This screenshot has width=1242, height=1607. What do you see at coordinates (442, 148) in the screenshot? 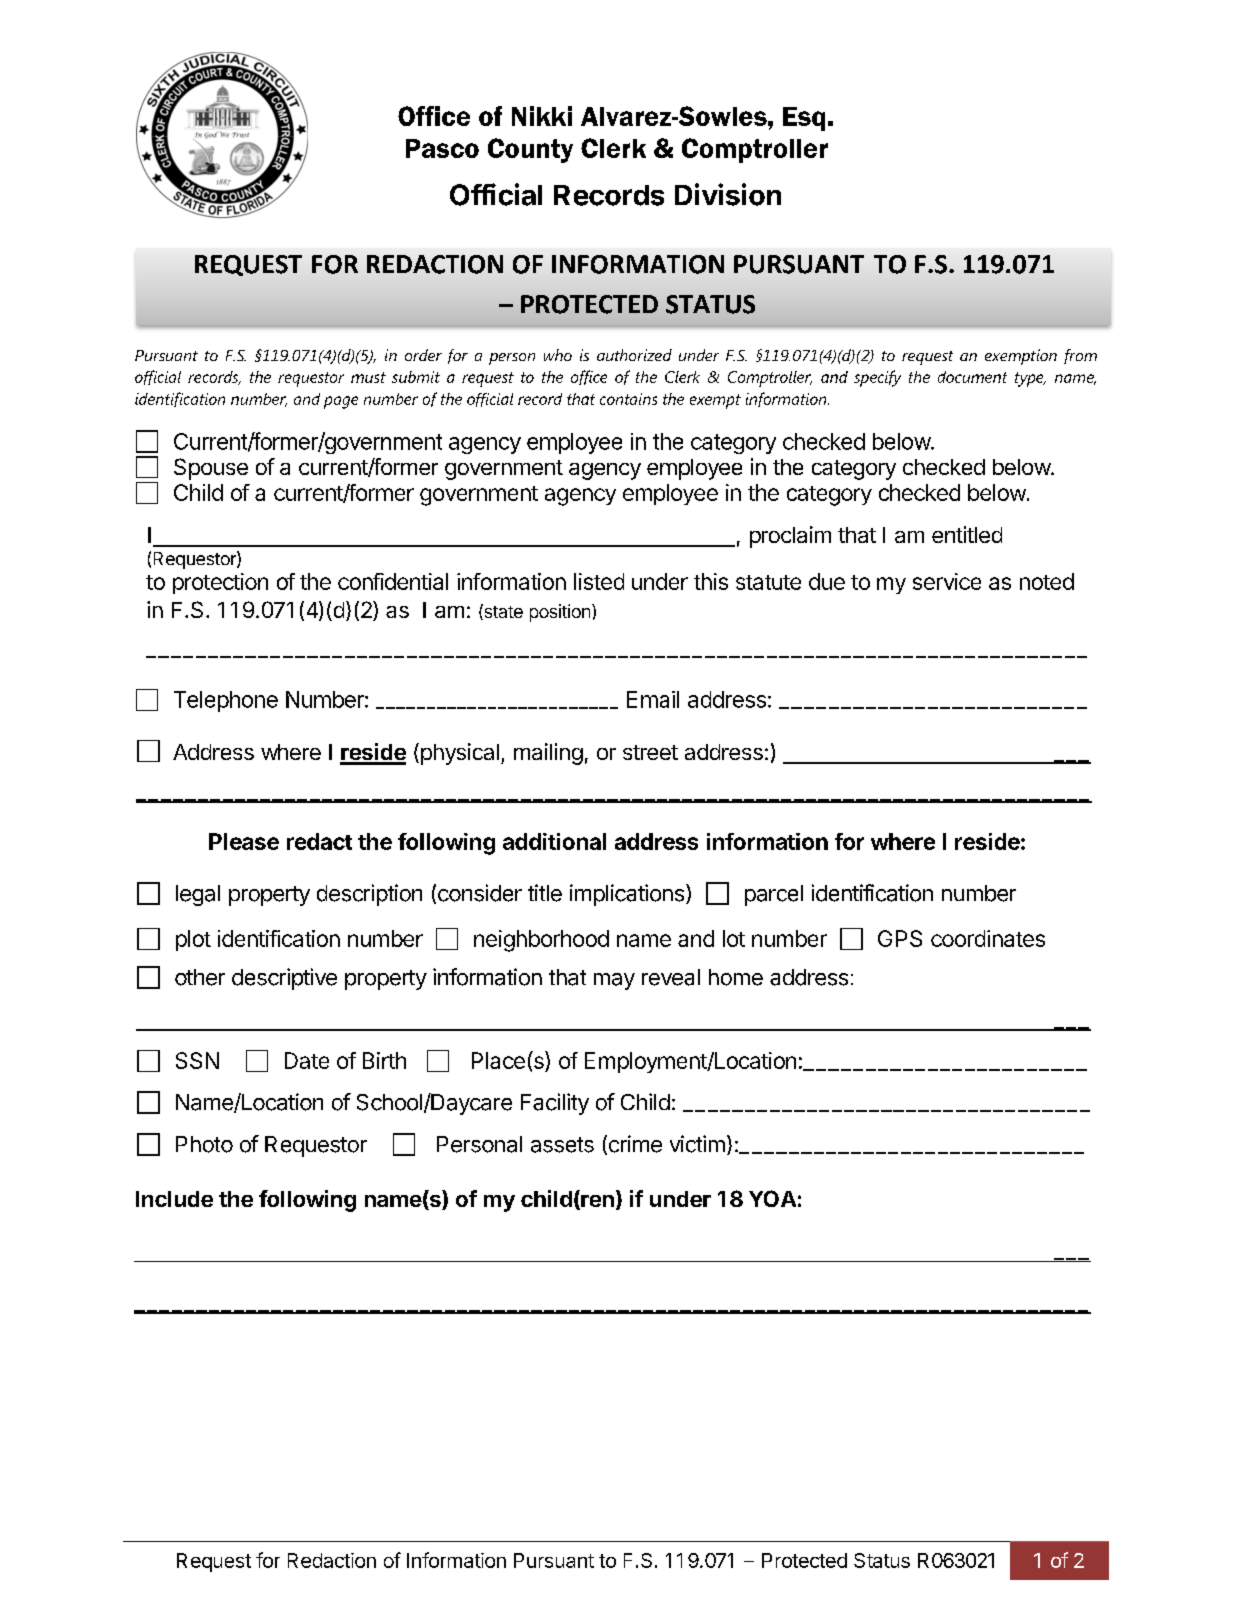
I see `Pasco` at bounding box center [442, 148].
